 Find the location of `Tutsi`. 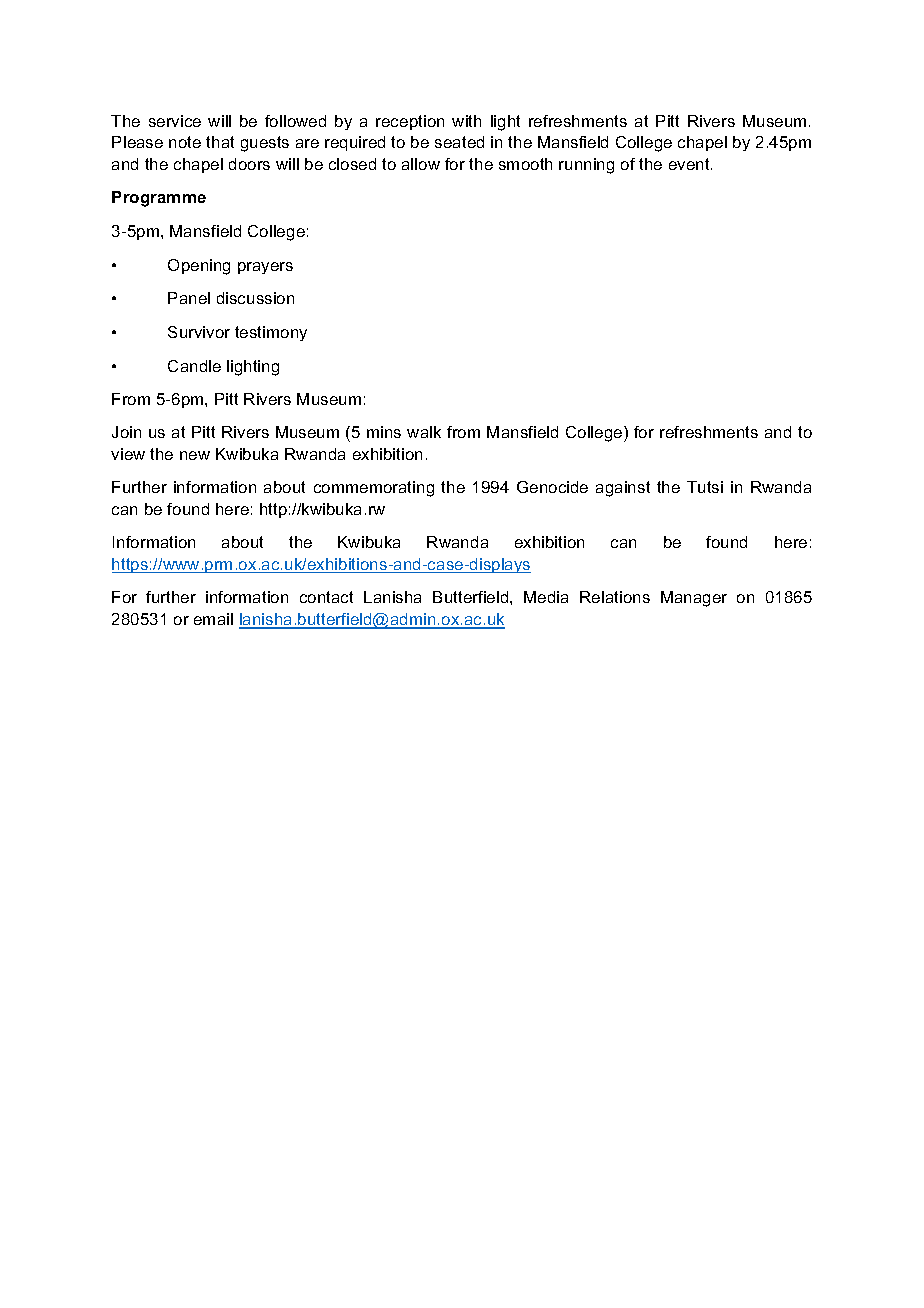

Tutsi is located at coordinates (705, 487).
